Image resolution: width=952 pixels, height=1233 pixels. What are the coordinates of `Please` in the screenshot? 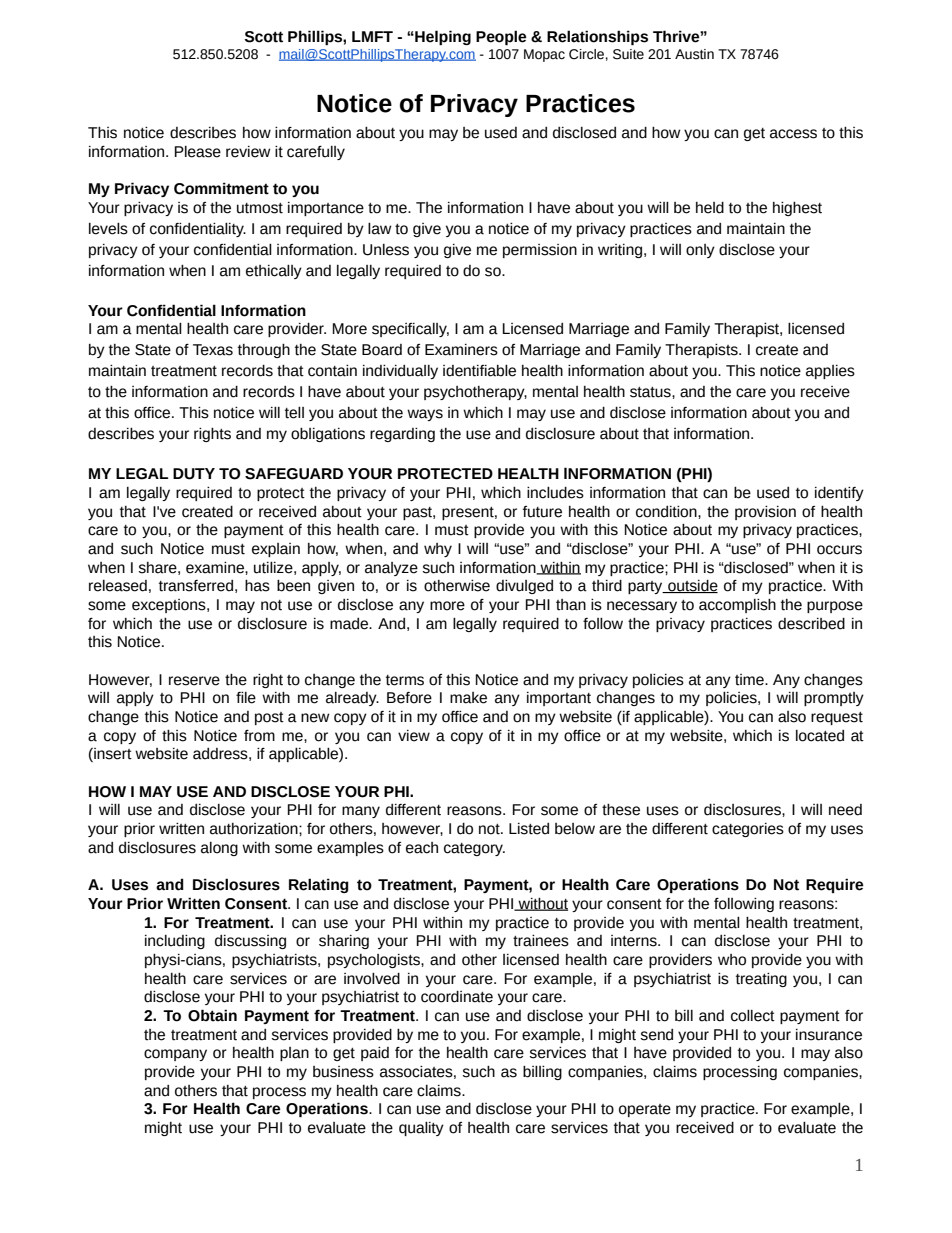 It's located at (198, 152).
